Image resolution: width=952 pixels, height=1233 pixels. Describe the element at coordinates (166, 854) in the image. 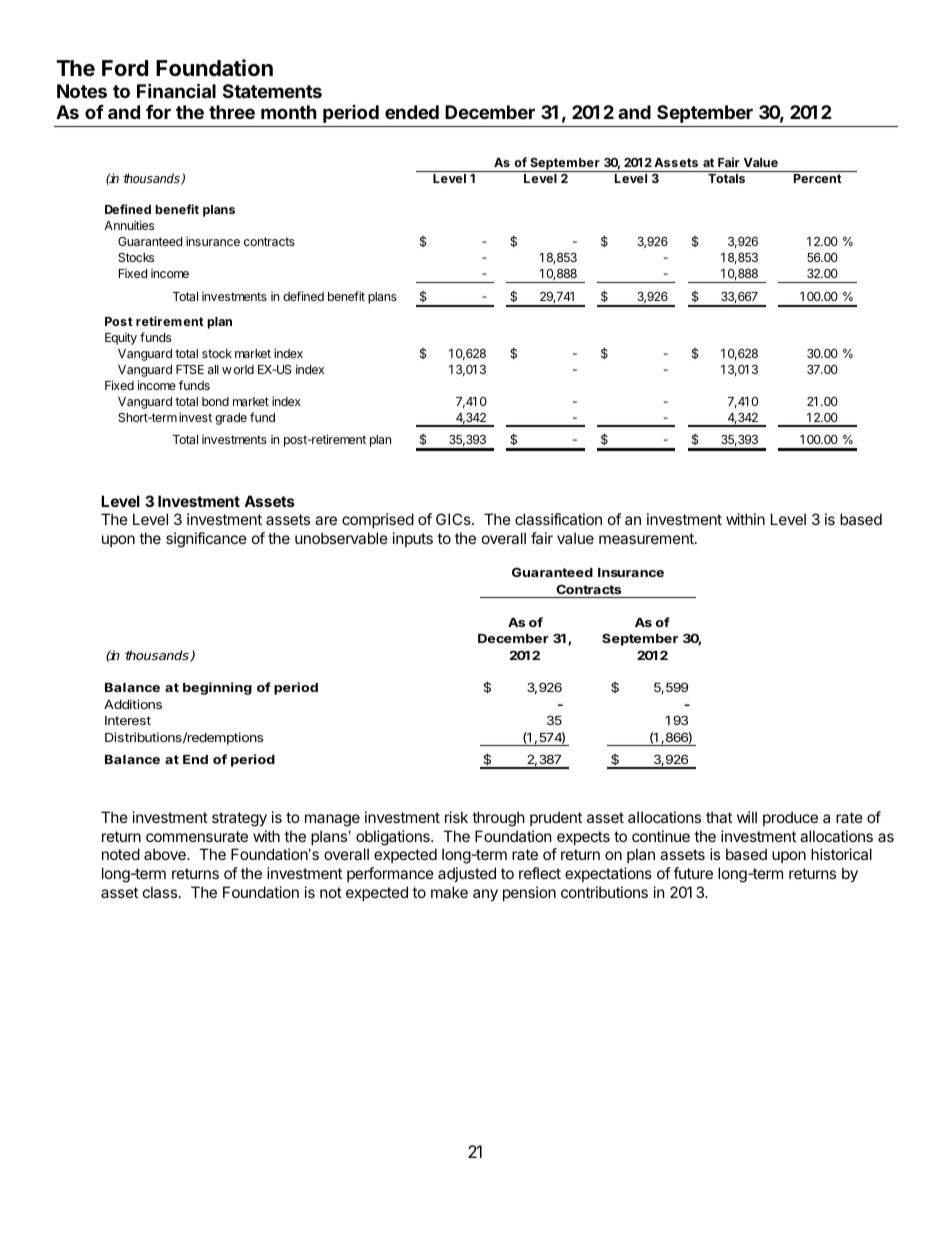

I see `above` at that location.
